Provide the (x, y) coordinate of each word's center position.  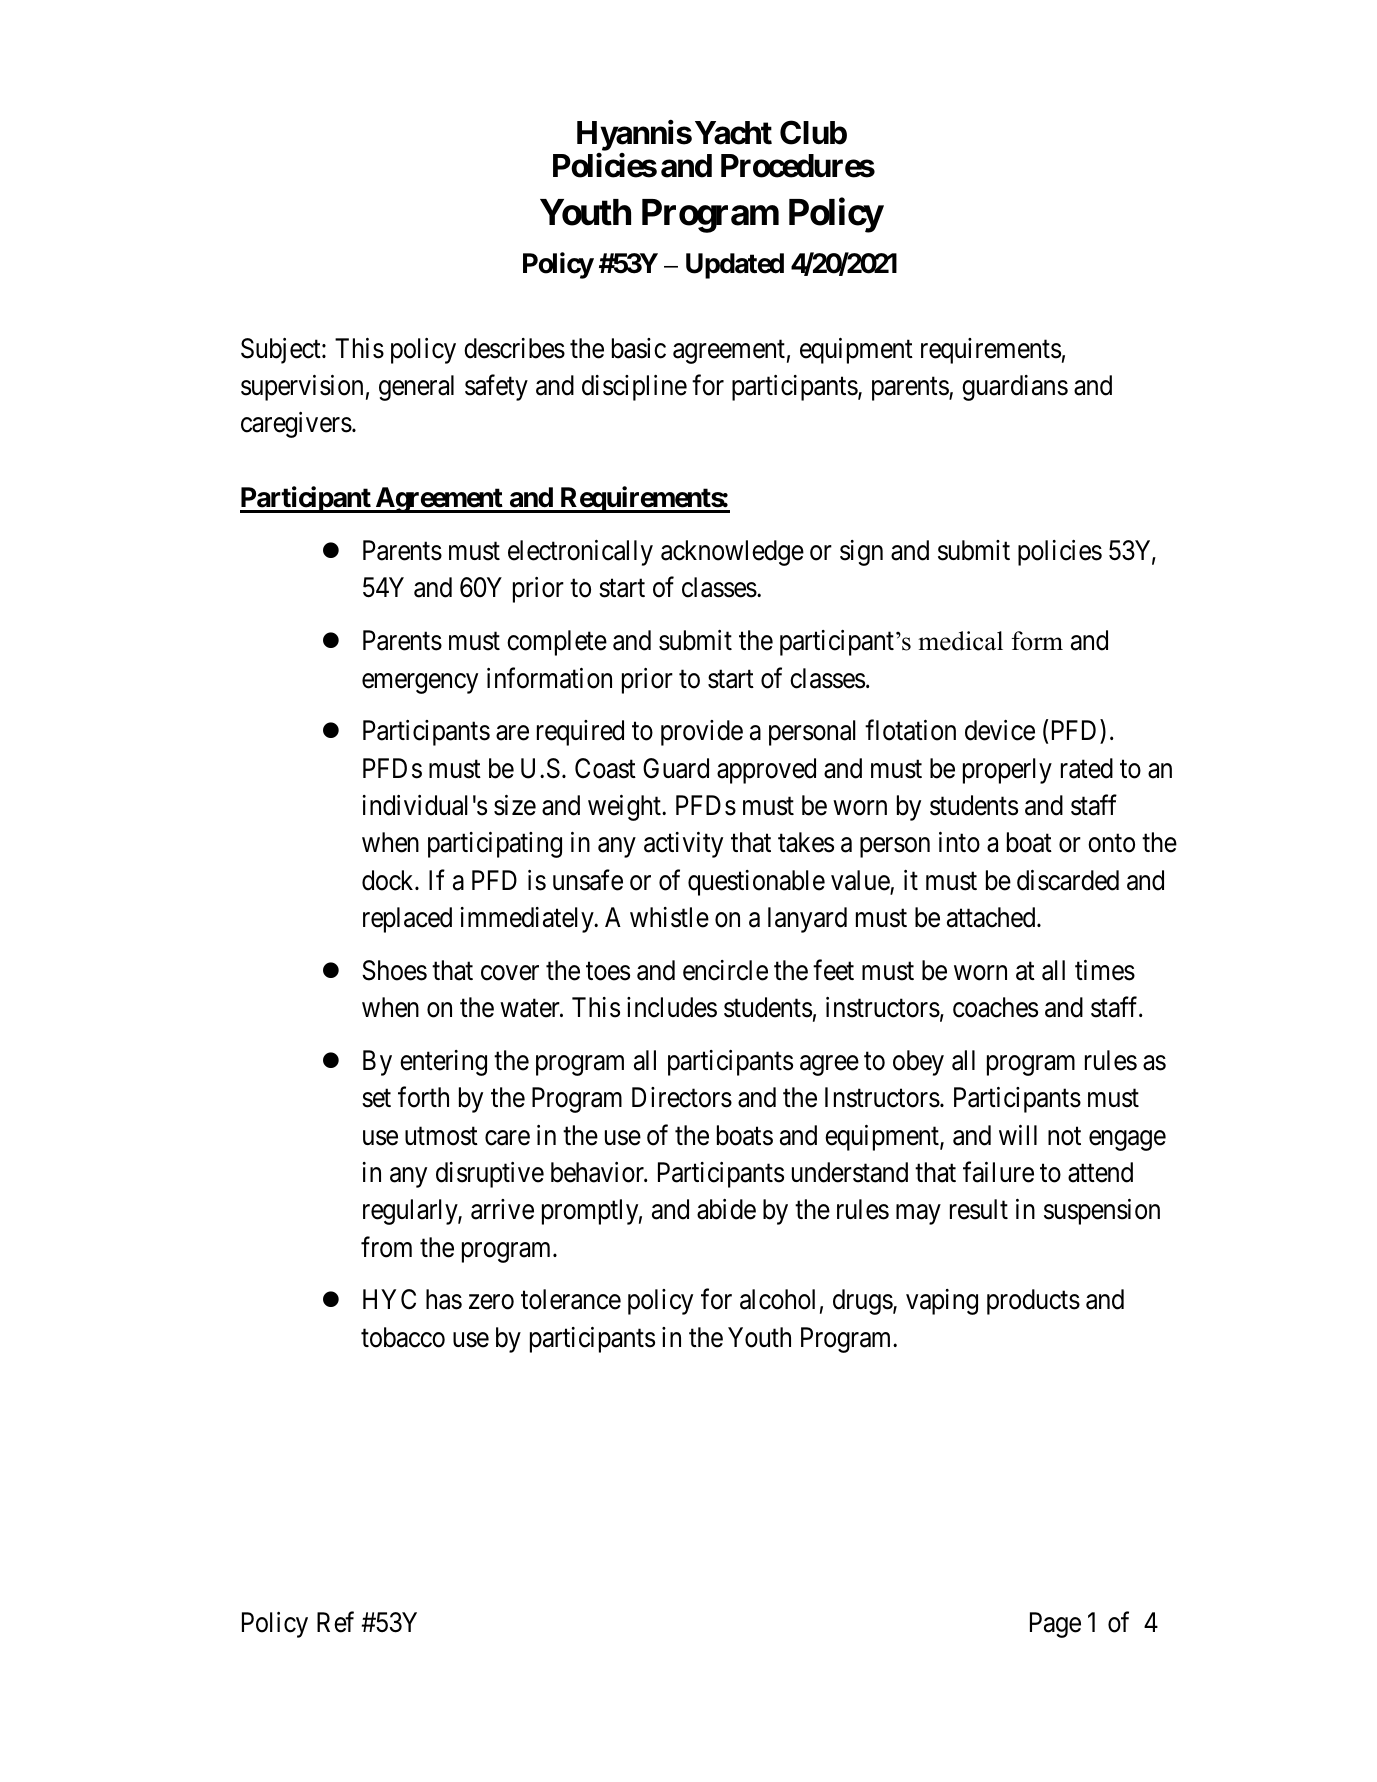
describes (514, 348)
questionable (756, 883)
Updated (735, 266)
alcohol (777, 1299)
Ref (335, 1622)
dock (389, 880)
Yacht (733, 133)
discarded (1068, 880)
